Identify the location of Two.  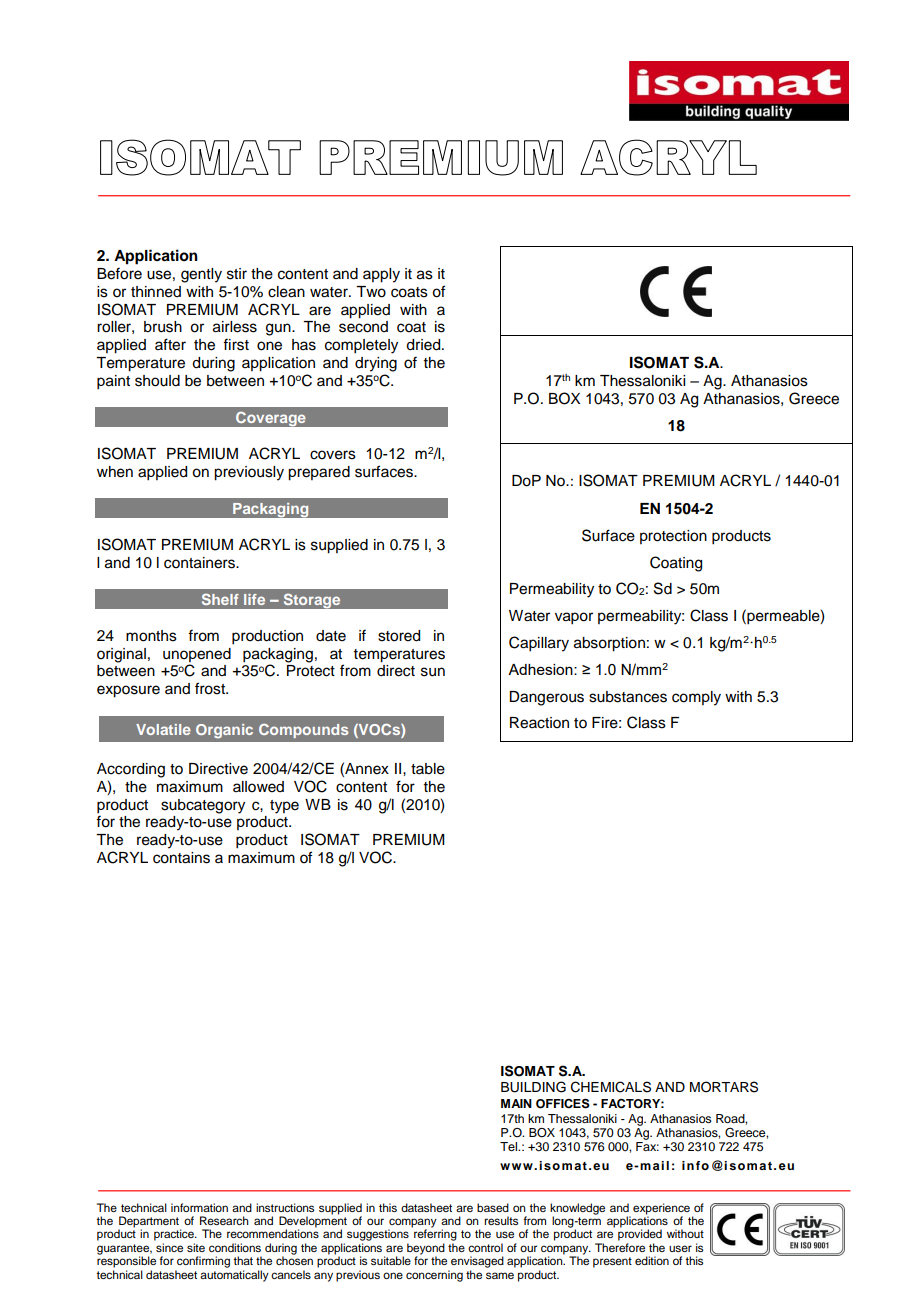
(371, 292).
